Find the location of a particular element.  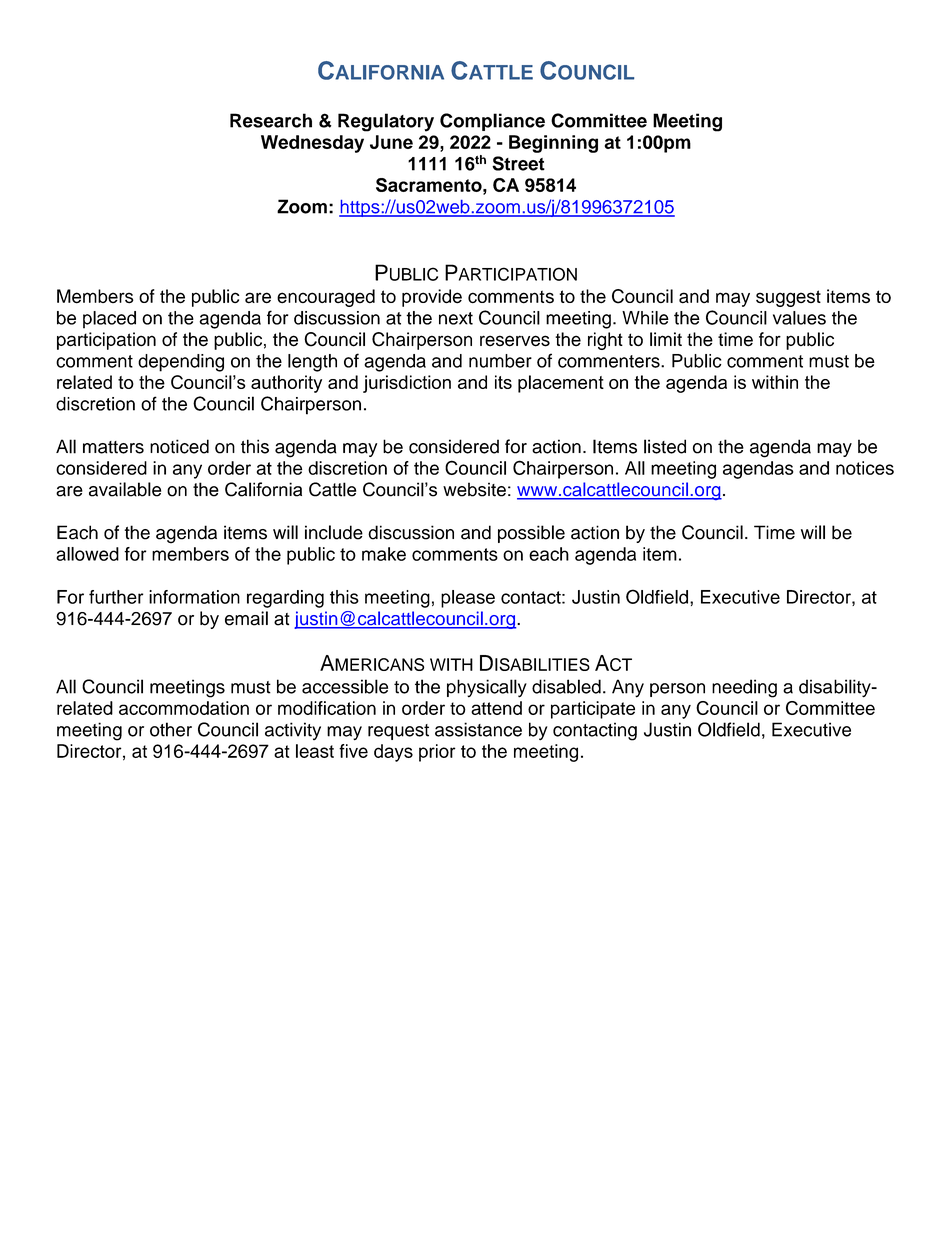

notices is located at coordinates (865, 468).
